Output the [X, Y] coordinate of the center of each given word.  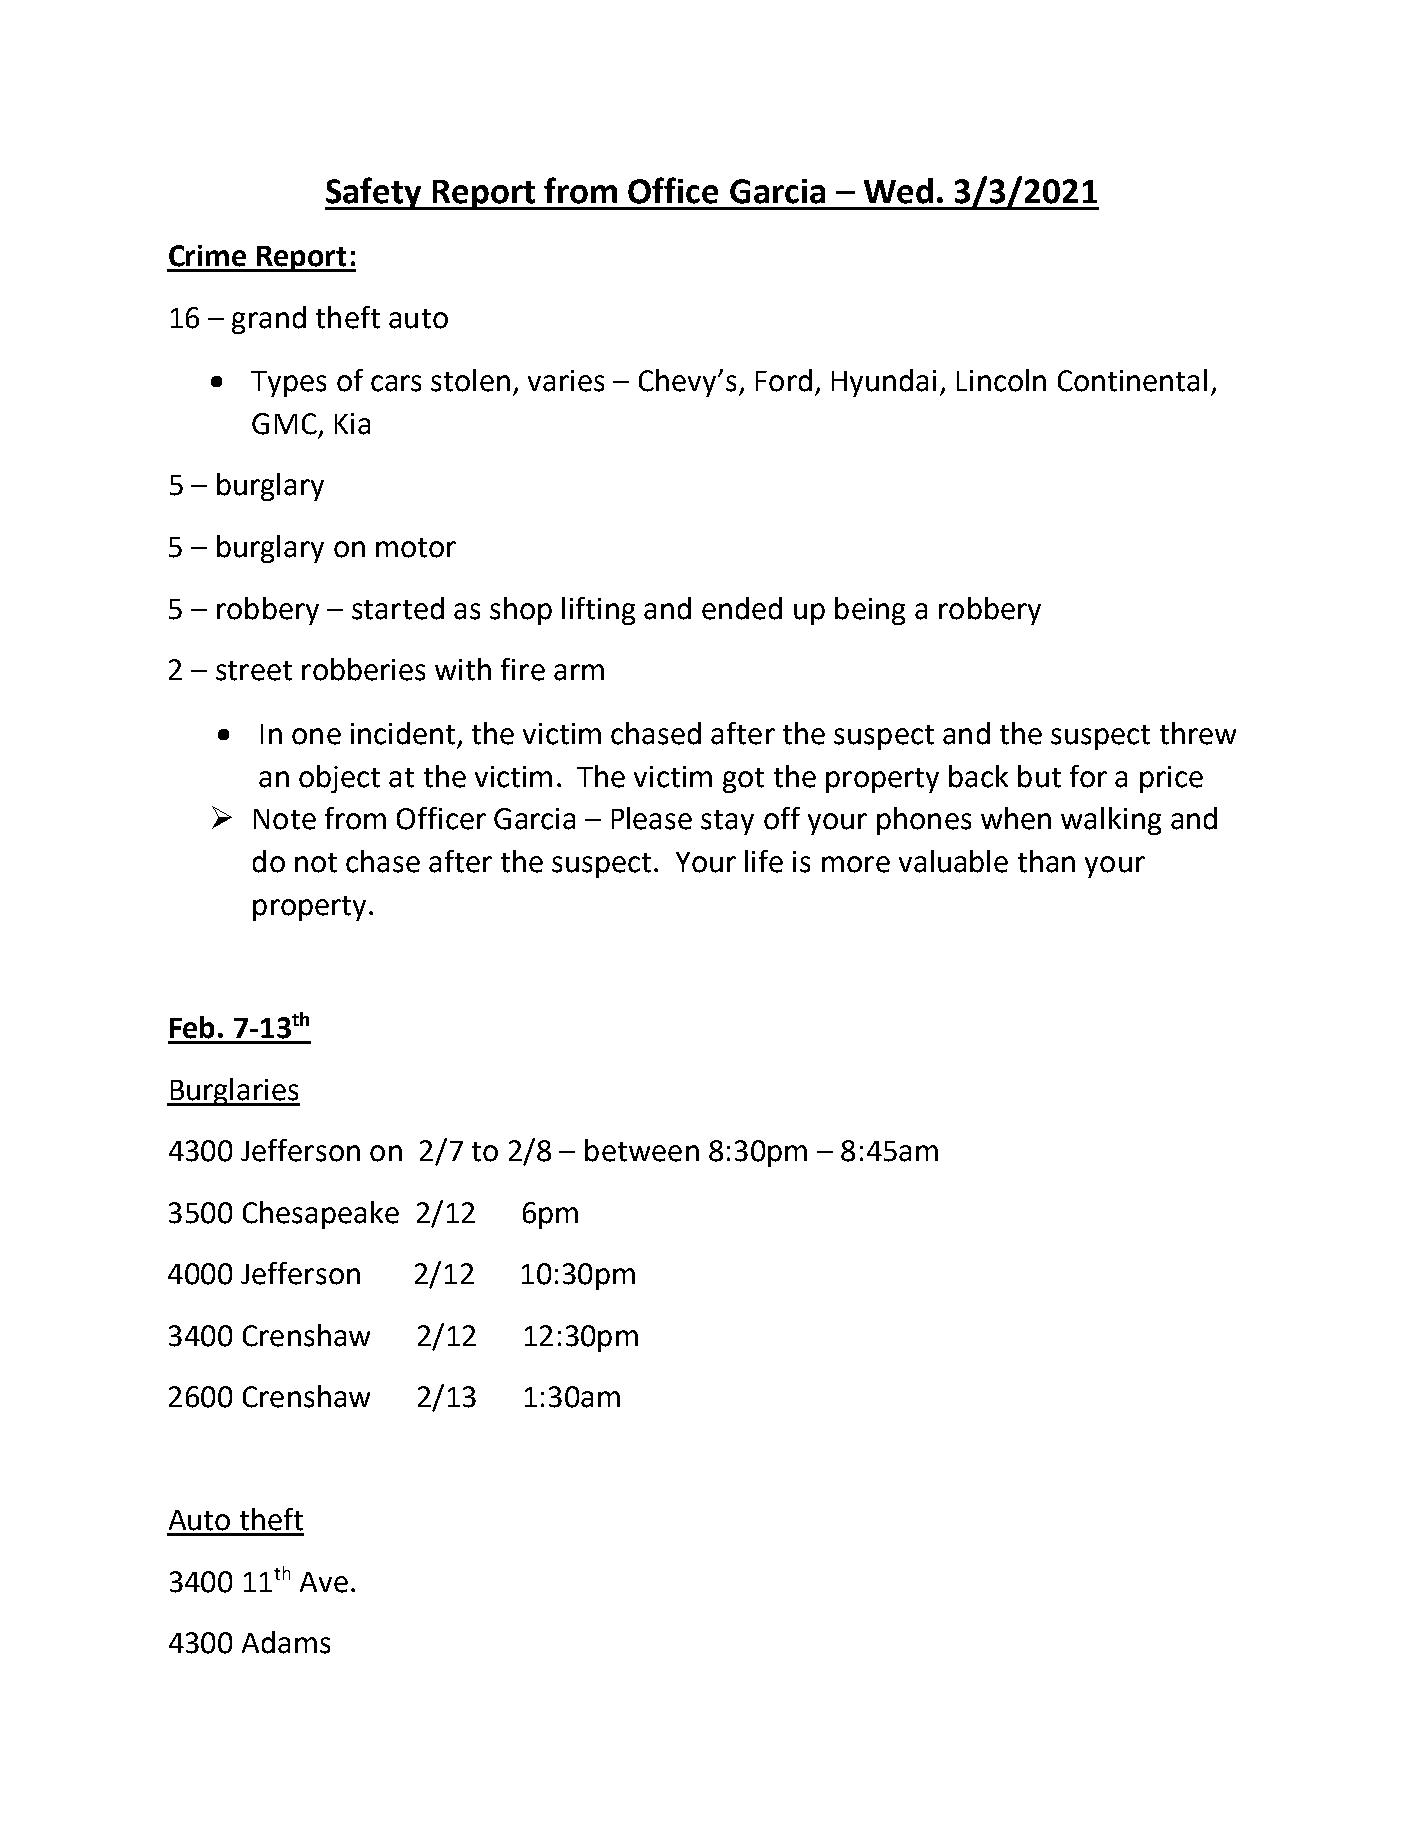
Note [285, 819]
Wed [898, 191]
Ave [324, 1582]
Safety [374, 193]
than [1046, 861]
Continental [1132, 380]
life [764, 861]
